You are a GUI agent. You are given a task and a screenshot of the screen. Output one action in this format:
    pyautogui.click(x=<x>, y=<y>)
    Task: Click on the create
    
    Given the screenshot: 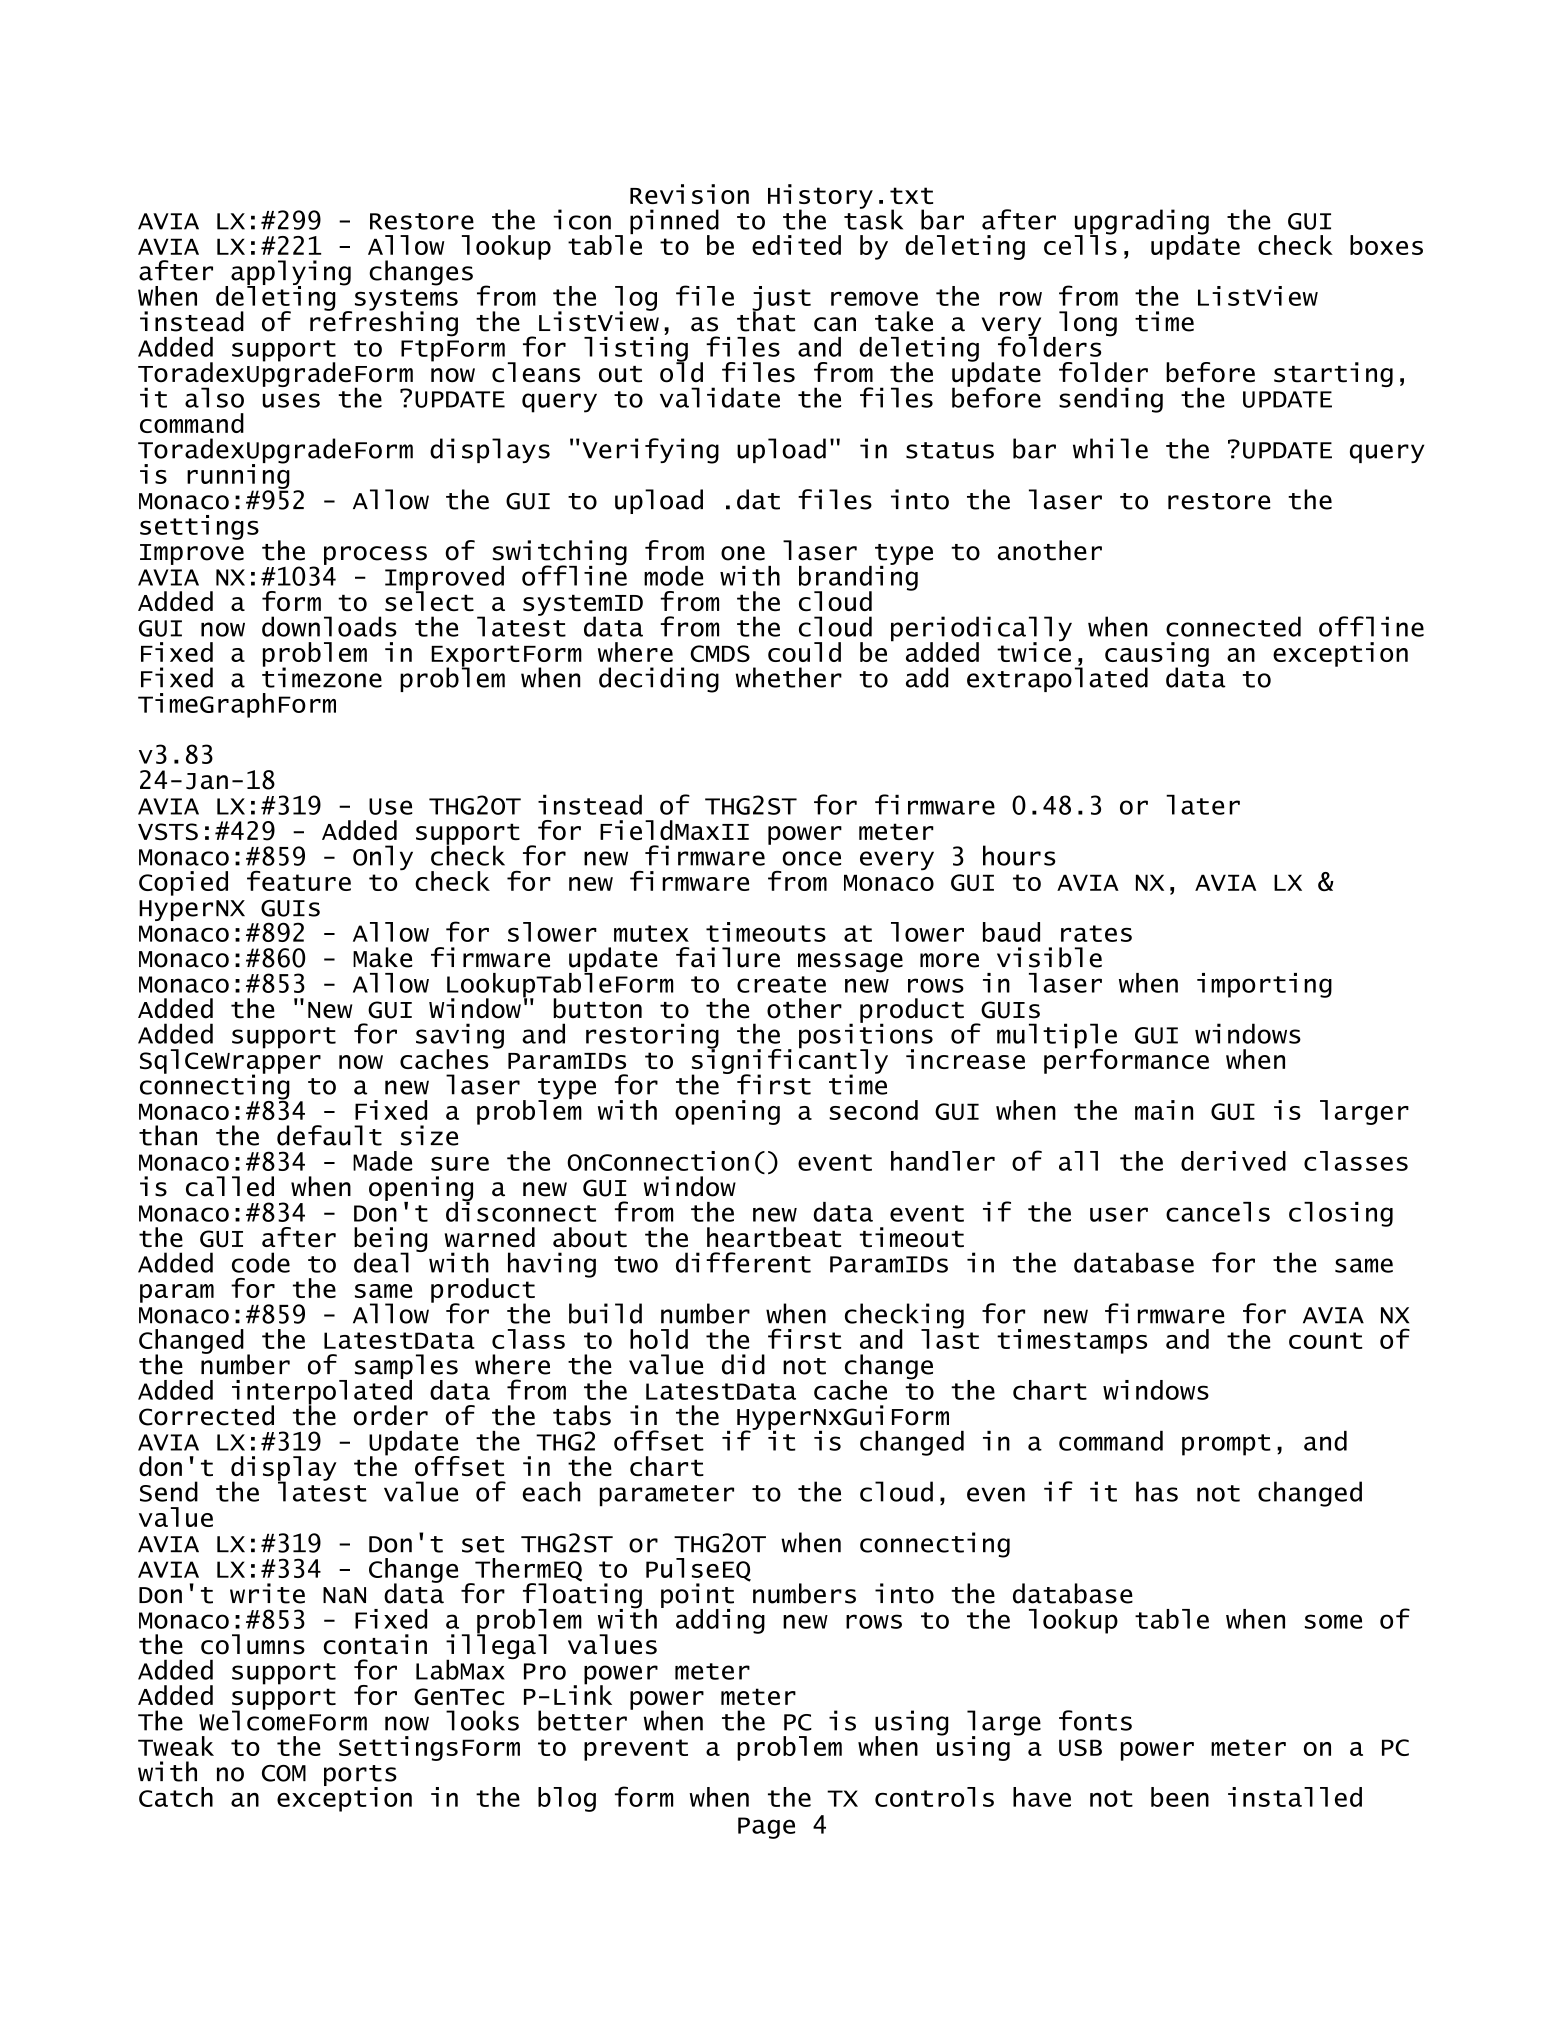 What is the action you would take?
    pyautogui.click(x=781, y=984)
